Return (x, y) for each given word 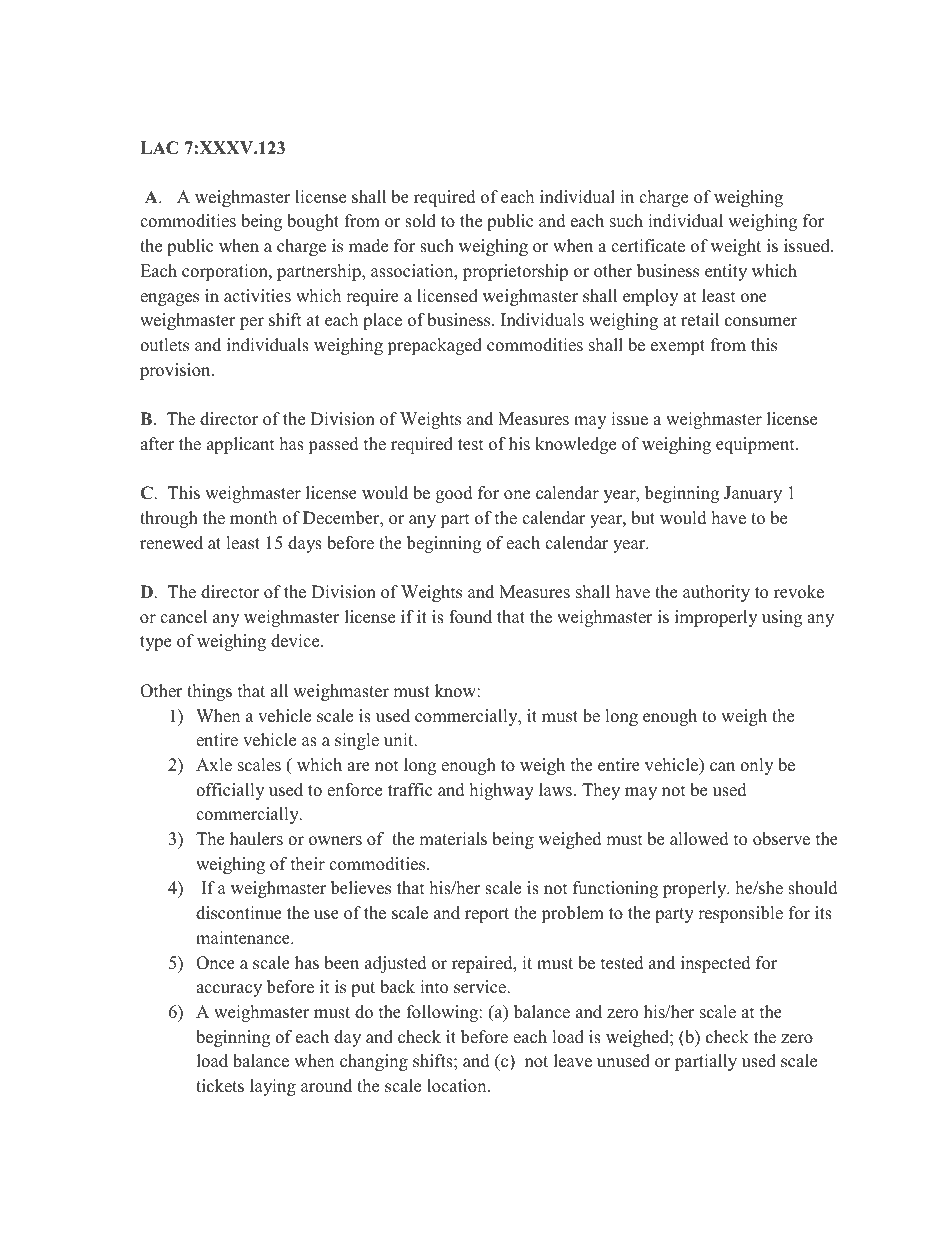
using (782, 618)
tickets (220, 1086)
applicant (241, 445)
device (296, 641)
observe (781, 839)
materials (453, 839)
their (308, 864)
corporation (226, 272)
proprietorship (515, 272)
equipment (756, 445)
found (470, 617)
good (454, 494)
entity (726, 272)
